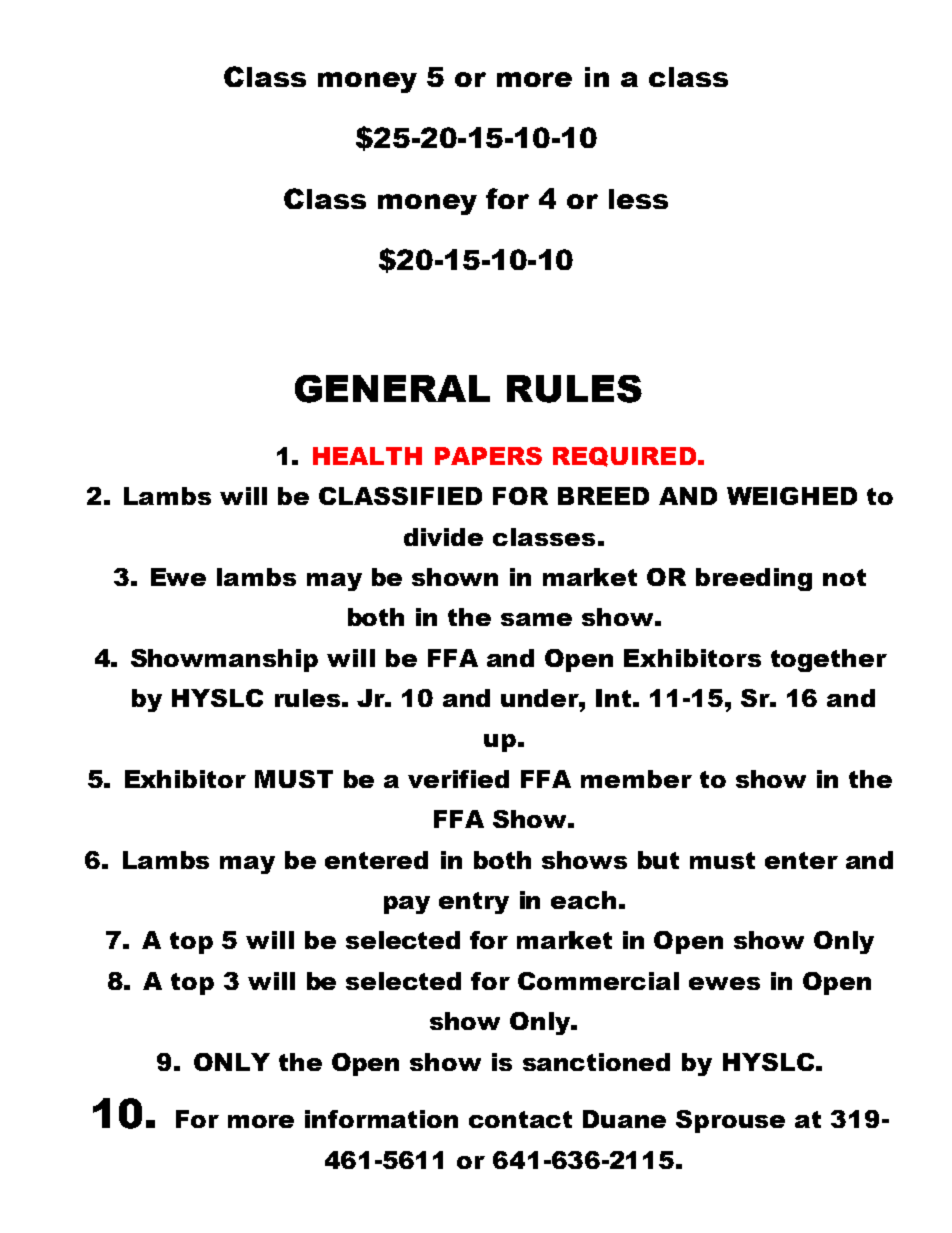  Describe the element at coordinates (658, 860) in the document. I see `but` at that location.
